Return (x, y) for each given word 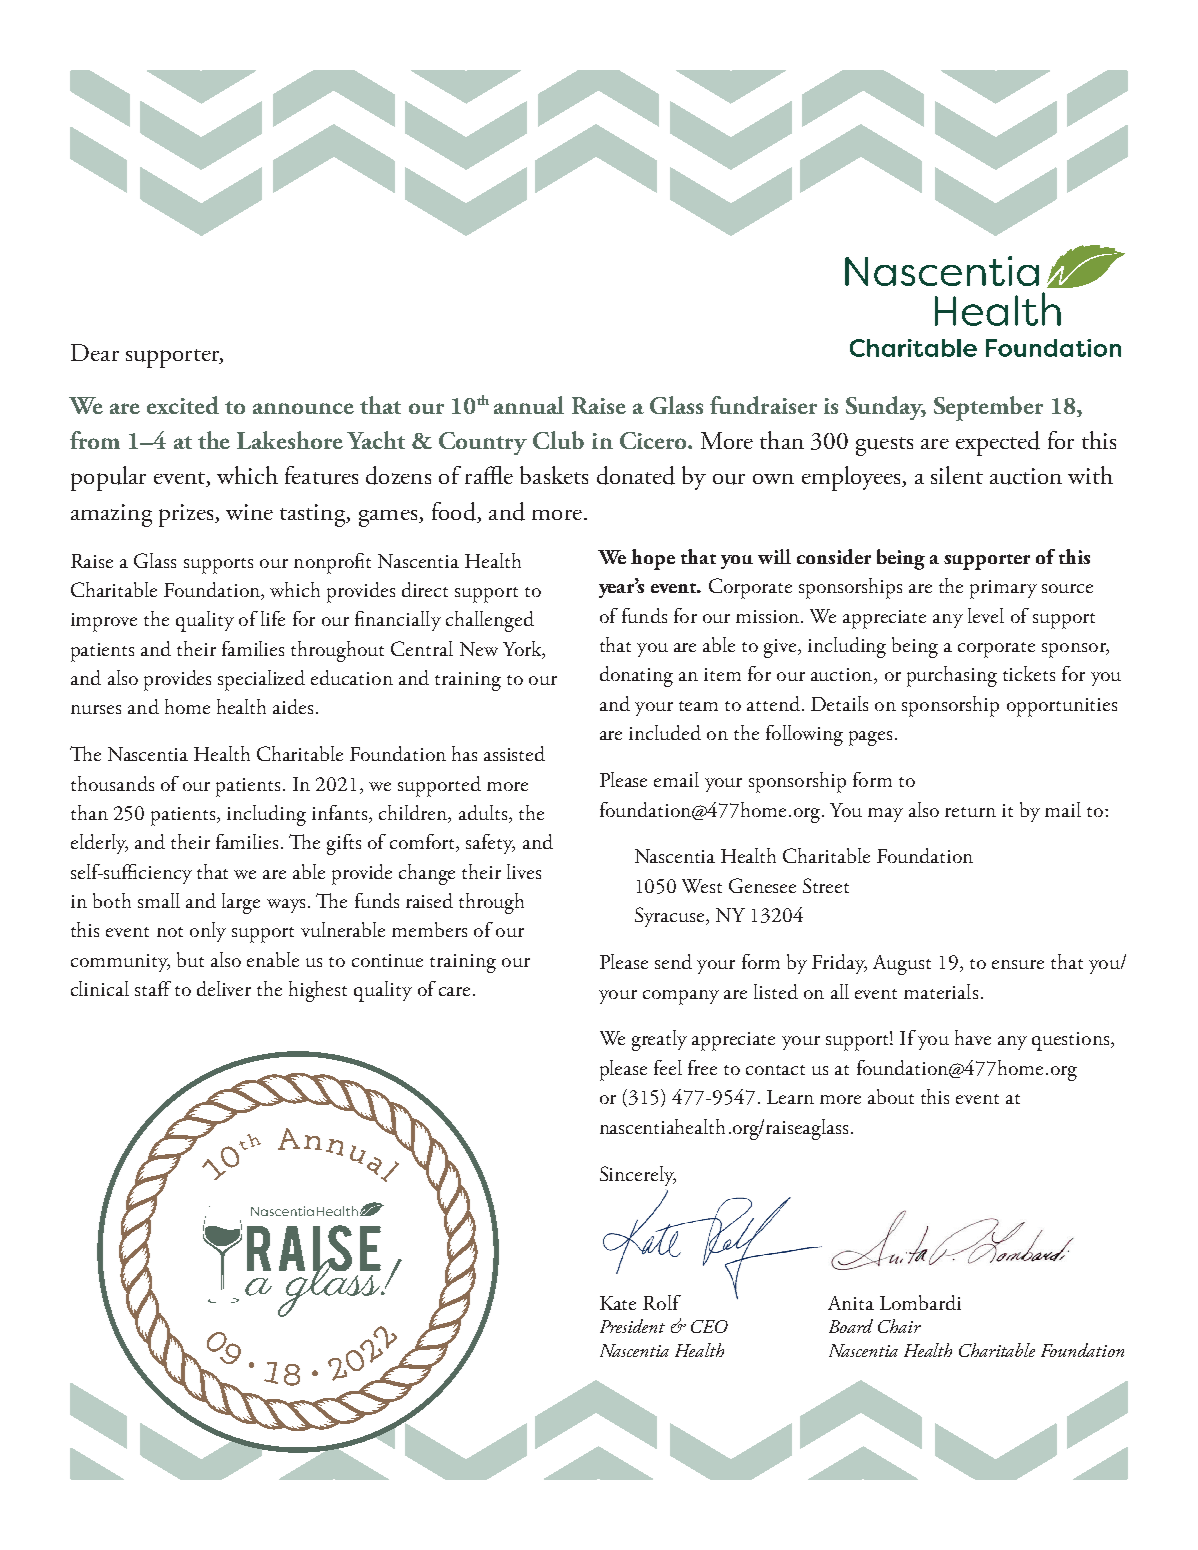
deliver (224, 988)
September (988, 408)
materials (941, 991)
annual (529, 405)
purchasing (952, 676)
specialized (261, 680)
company (681, 997)
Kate (618, 1303)
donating (636, 676)
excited (183, 405)
